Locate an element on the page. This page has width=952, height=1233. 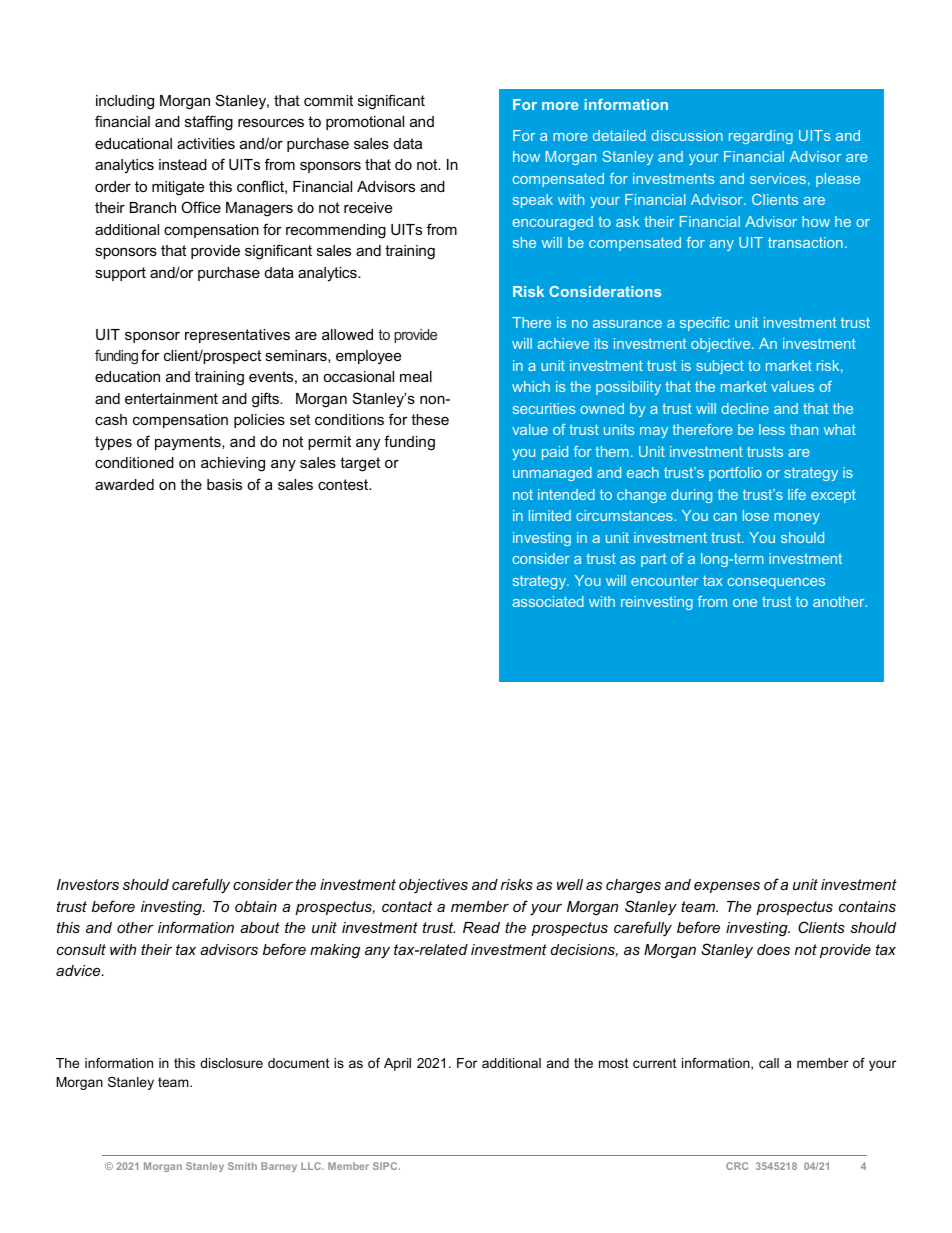
awarded is located at coordinates (124, 484).
